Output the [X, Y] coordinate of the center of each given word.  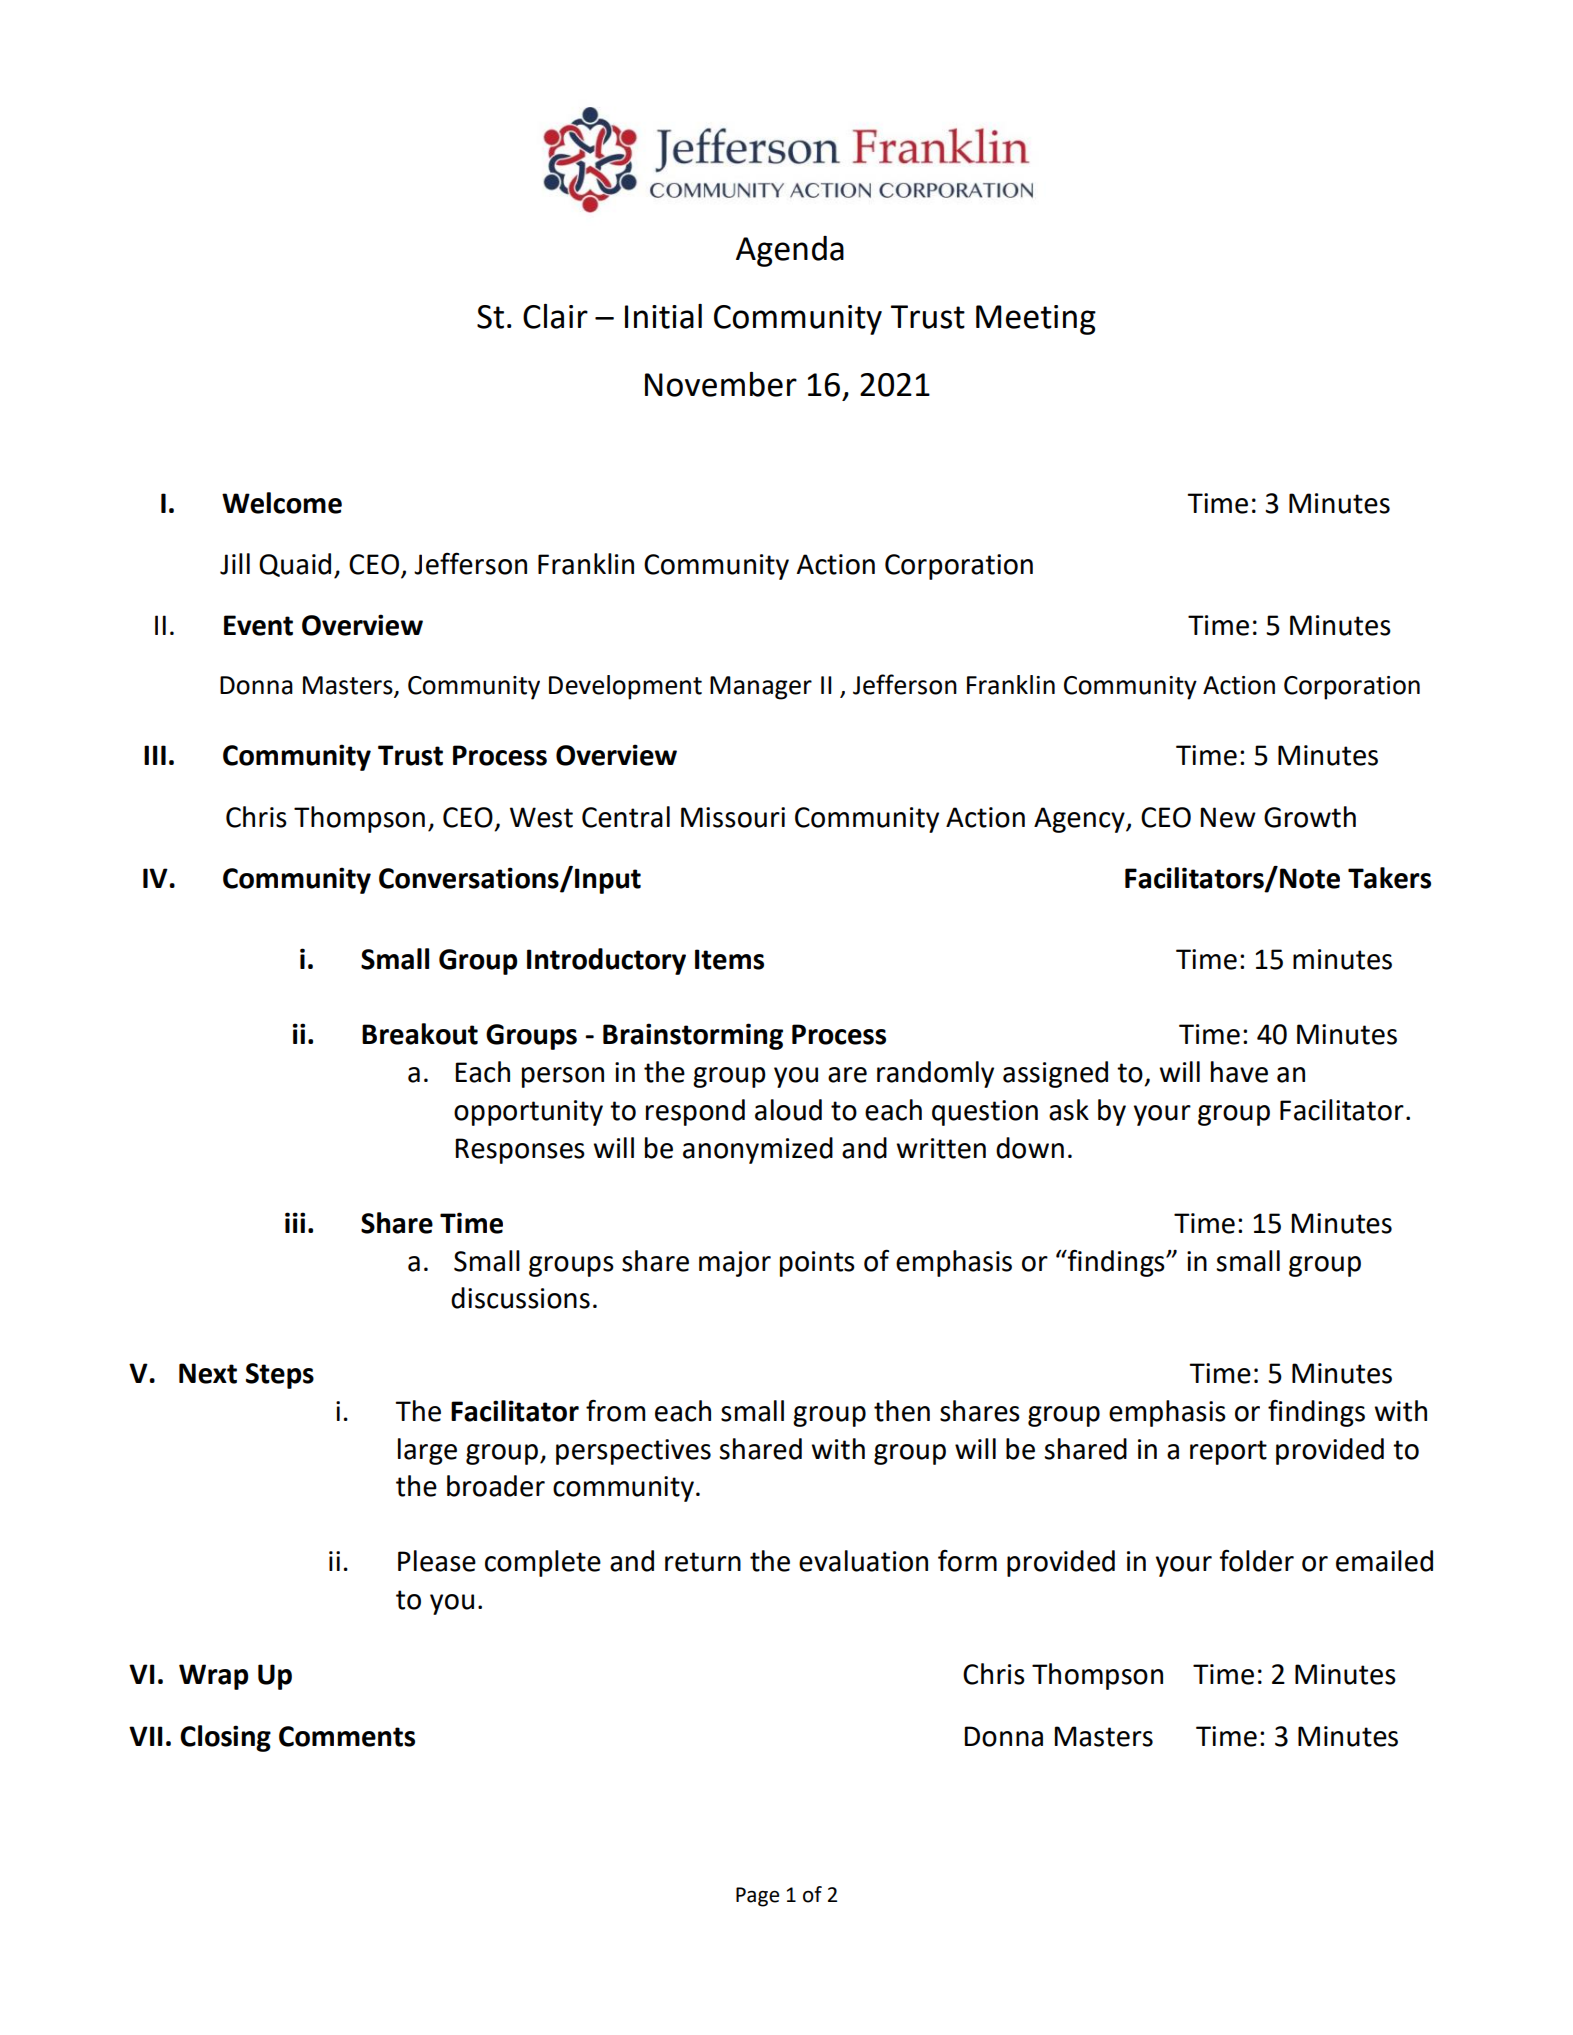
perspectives [633, 1452]
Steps [280, 1376]
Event [258, 625]
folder [1256, 1560]
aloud [788, 1110]
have [1239, 1072]
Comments [347, 1736]
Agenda [790, 251]
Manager [761, 688]
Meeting [1036, 320]
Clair [555, 316]
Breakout [420, 1034]
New [1228, 817]
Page [757, 1897]
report [1228, 1452]
